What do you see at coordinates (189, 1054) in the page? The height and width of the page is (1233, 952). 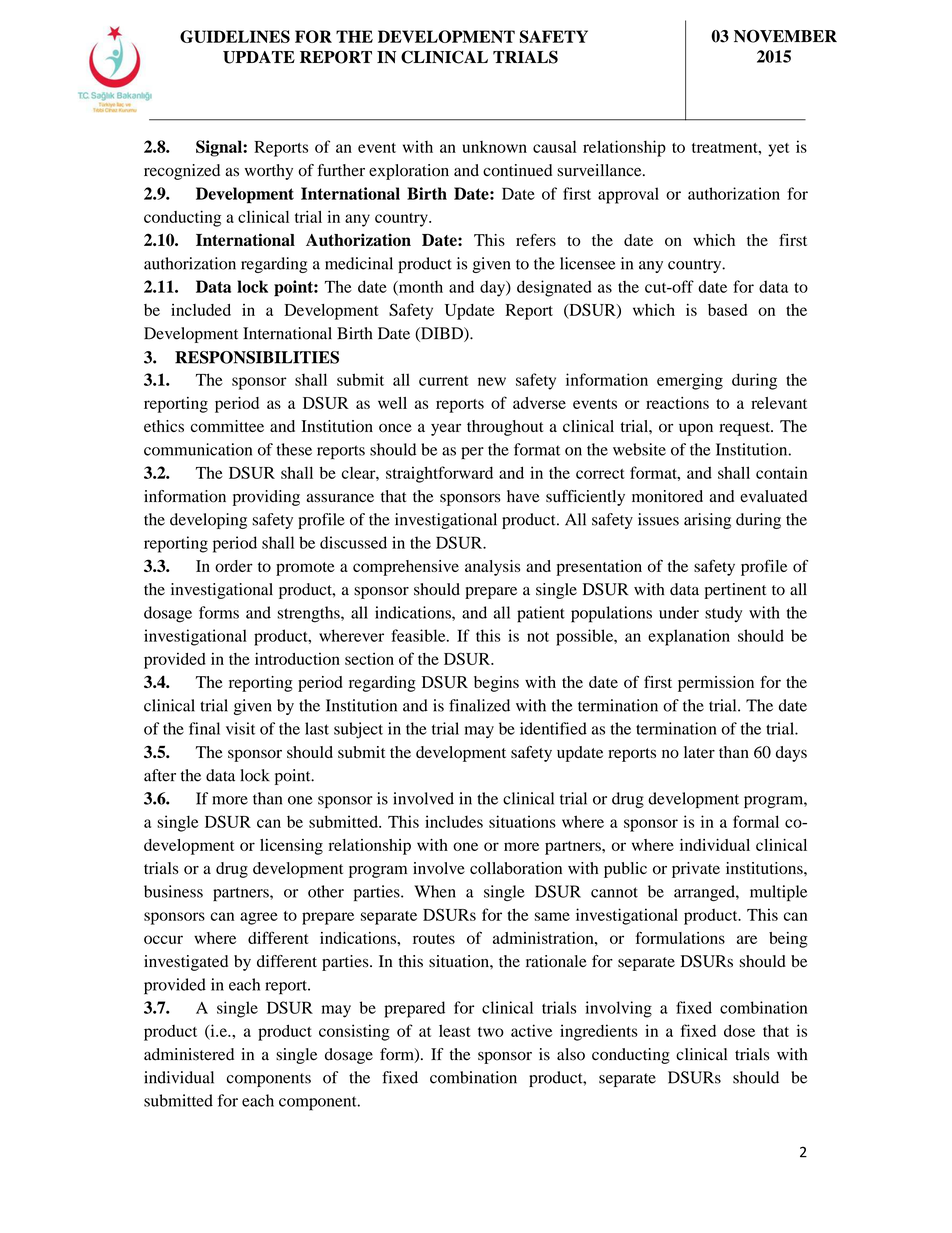 I see `administered` at bounding box center [189, 1054].
